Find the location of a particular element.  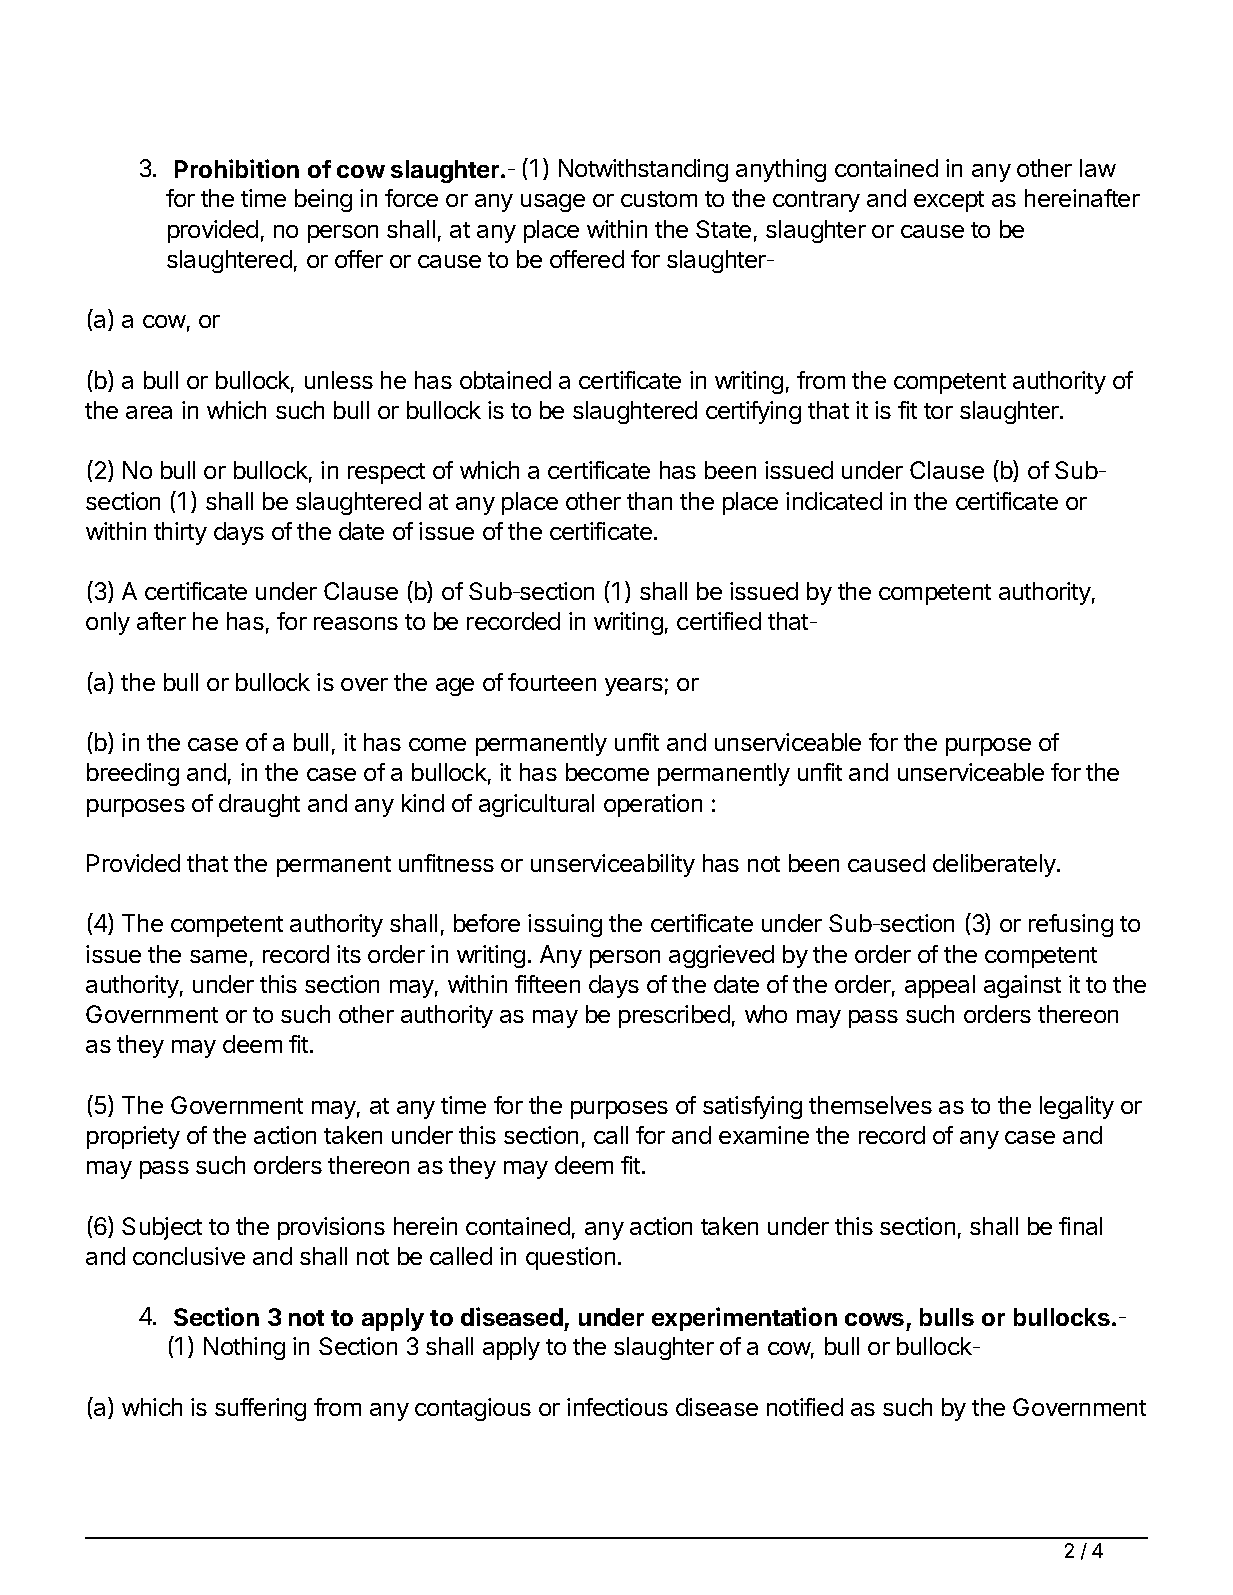

than is located at coordinates (649, 501).
